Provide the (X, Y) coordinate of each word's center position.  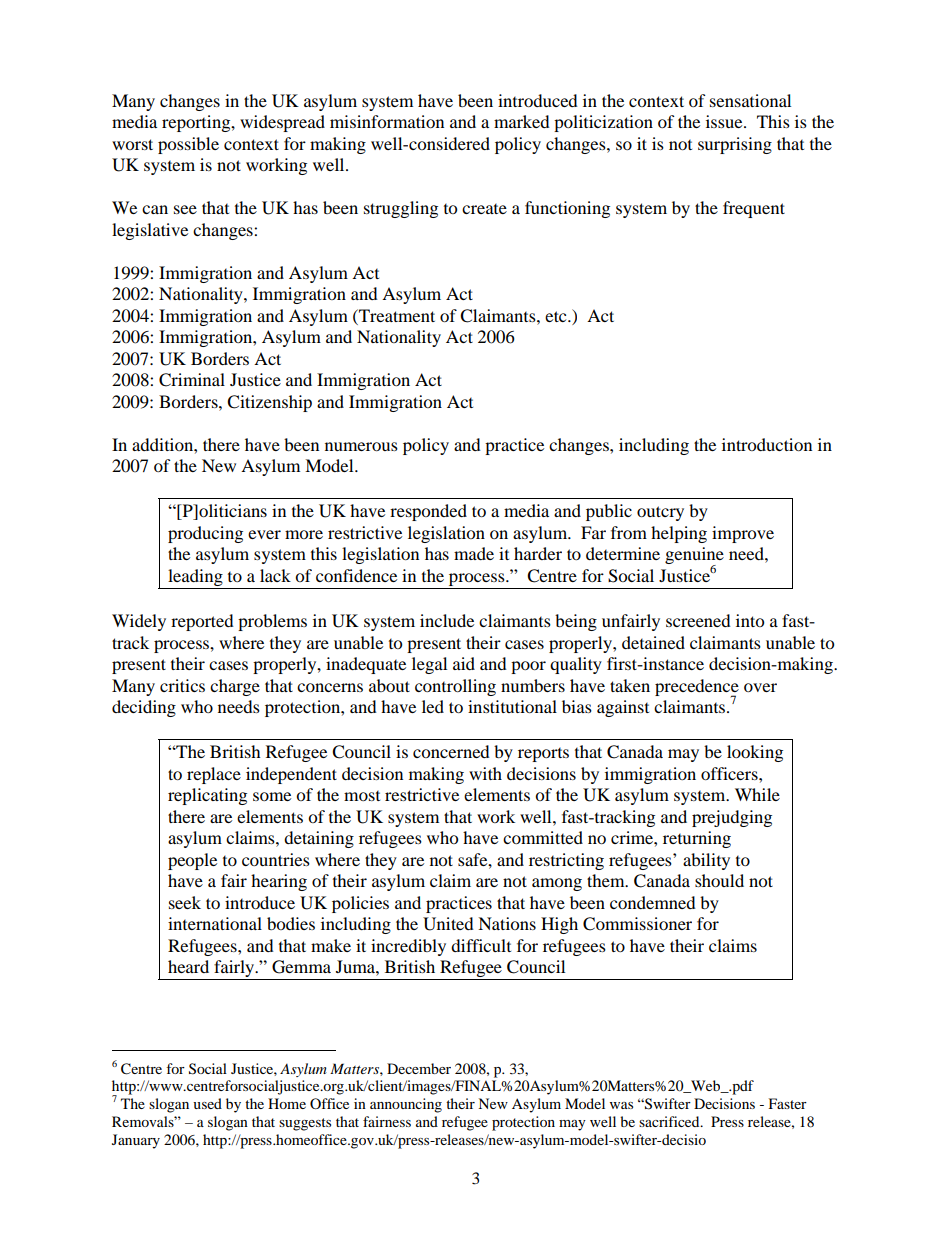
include (447, 620)
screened (698, 620)
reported (202, 622)
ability (706, 861)
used (207, 1103)
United (448, 924)
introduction (767, 444)
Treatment (396, 315)
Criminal (192, 380)
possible (188, 145)
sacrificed (670, 1121)
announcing (406, 1105)
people (192, 861)
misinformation (387, 121)
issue (725, 121)
